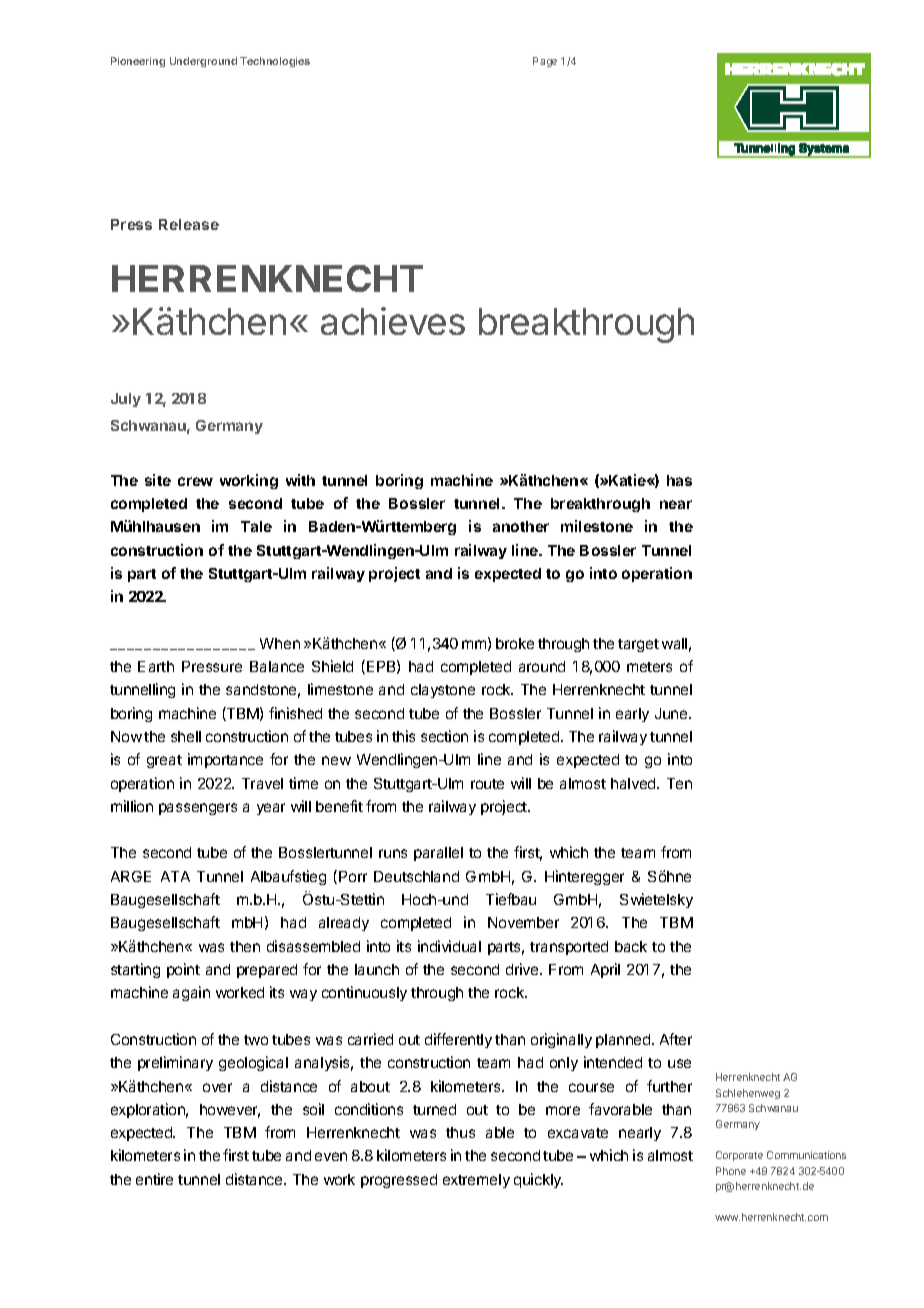 The height and width of the screenshot is (1308, 924). What do you see at coordinates (198, 809) in the screenshot?
I see `passengers` at bounding box center [198, 809].
